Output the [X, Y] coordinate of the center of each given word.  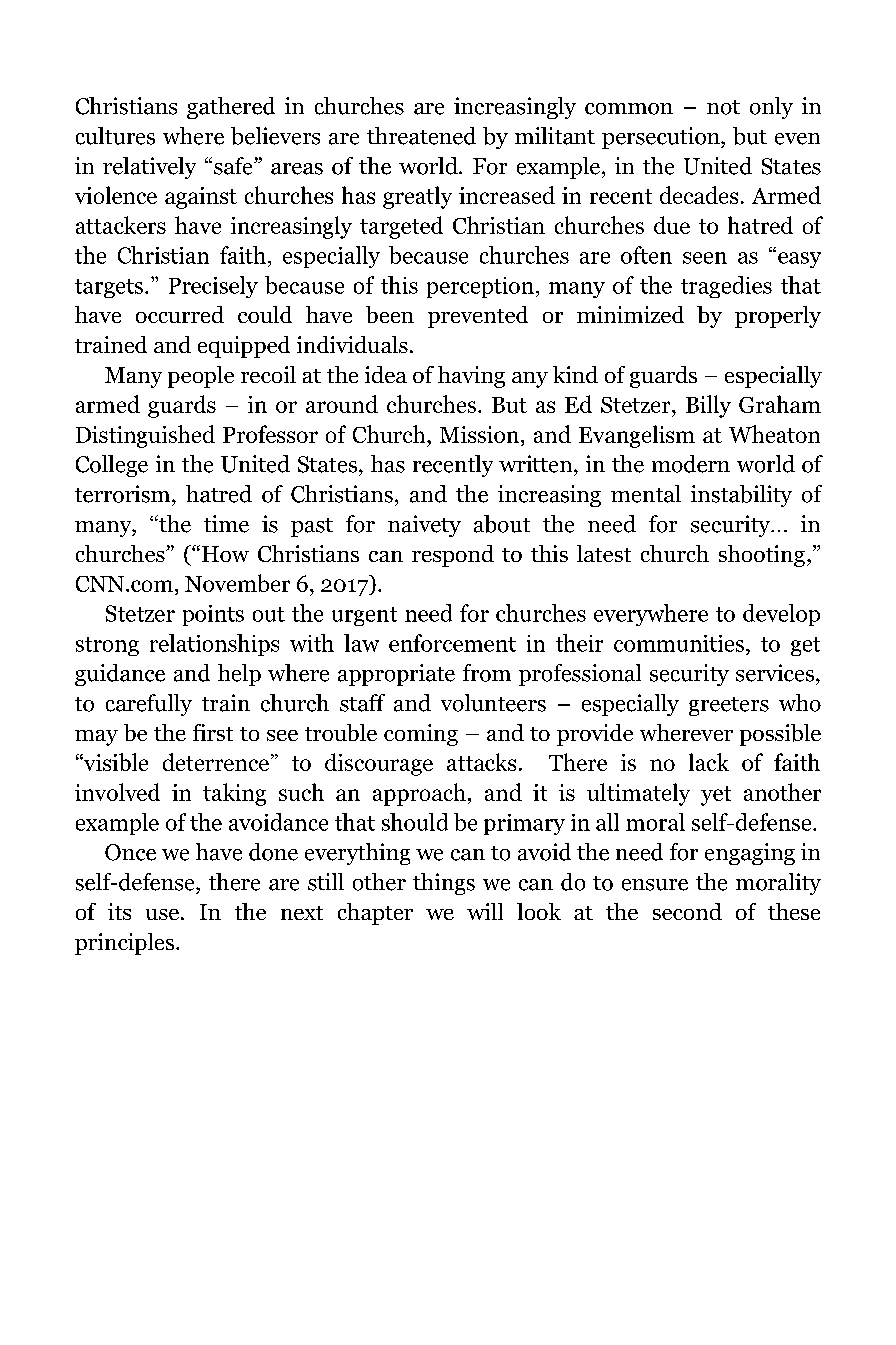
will [485, 911]
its [119, 911]
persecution [662, 138]
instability [741, 496]
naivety [424, 526]
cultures [115, 136]
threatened [421, 136]
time [226, 524]
